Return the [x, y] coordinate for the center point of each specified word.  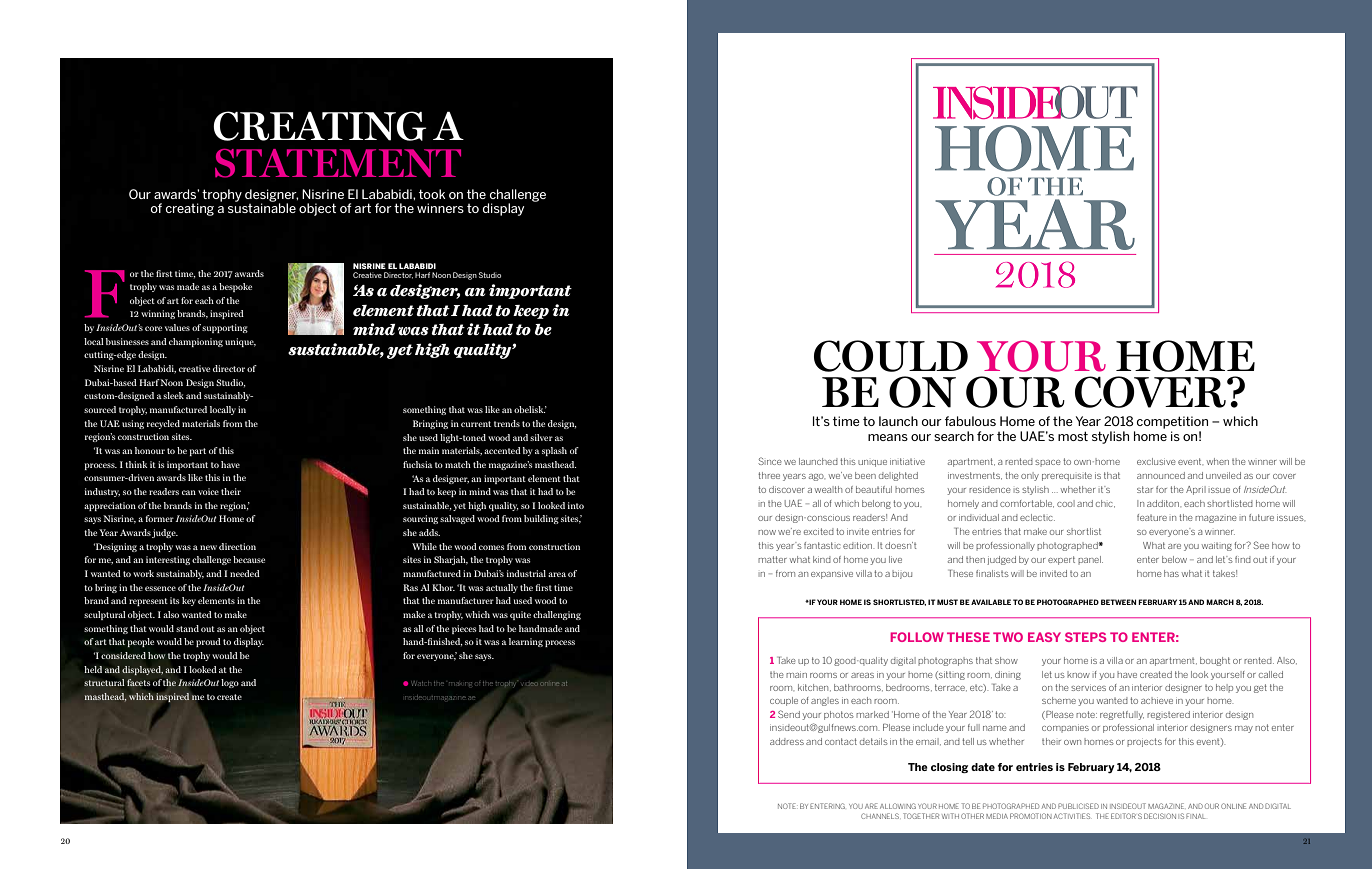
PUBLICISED [1078, 806]
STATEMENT [338, 163]
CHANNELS [880, 816]
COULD [891, 356]
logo [230, 683]
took [432, 194]
